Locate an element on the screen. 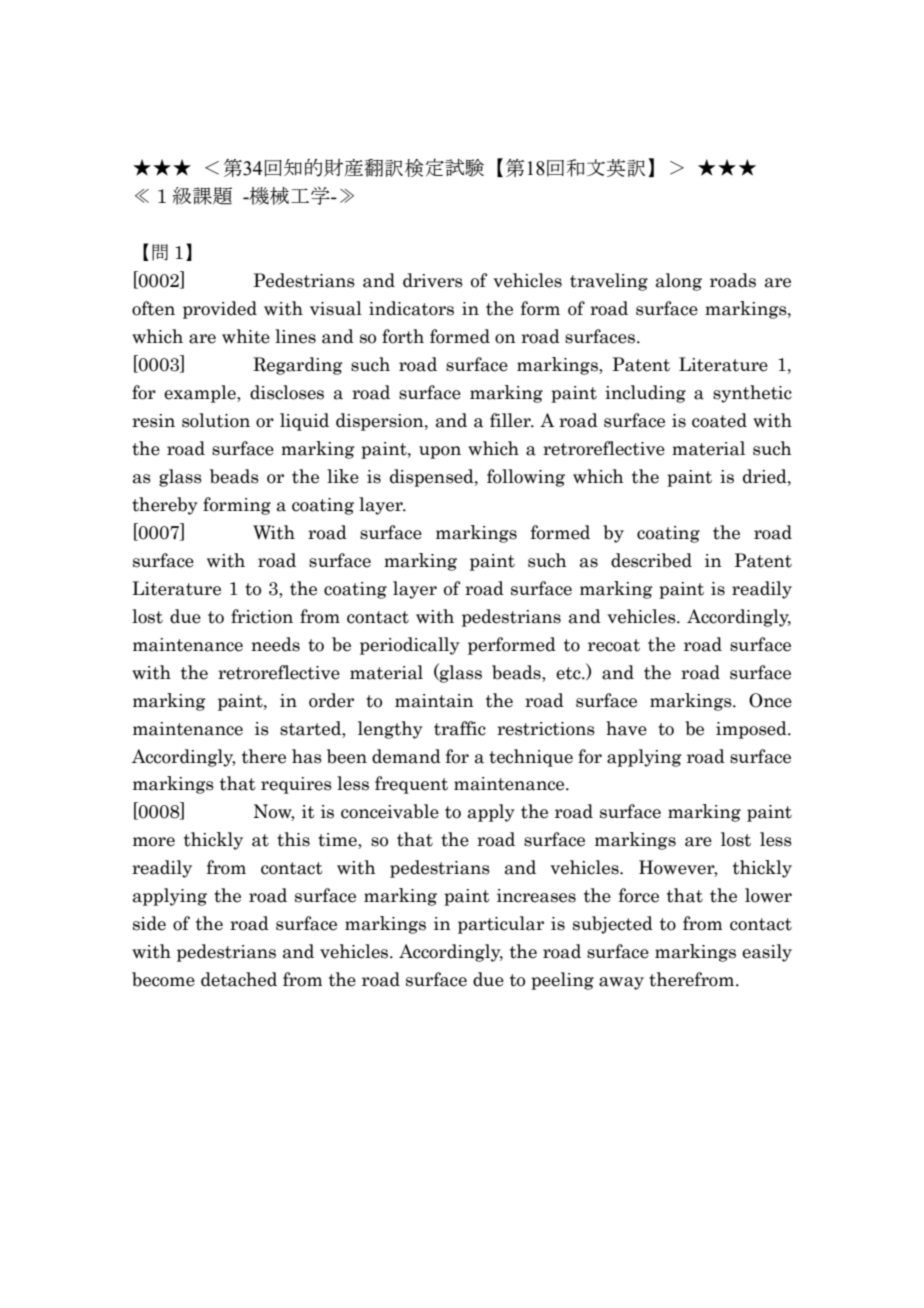 This screenshot has height=1308, width=924. force is located at coordinates (639, 895).
